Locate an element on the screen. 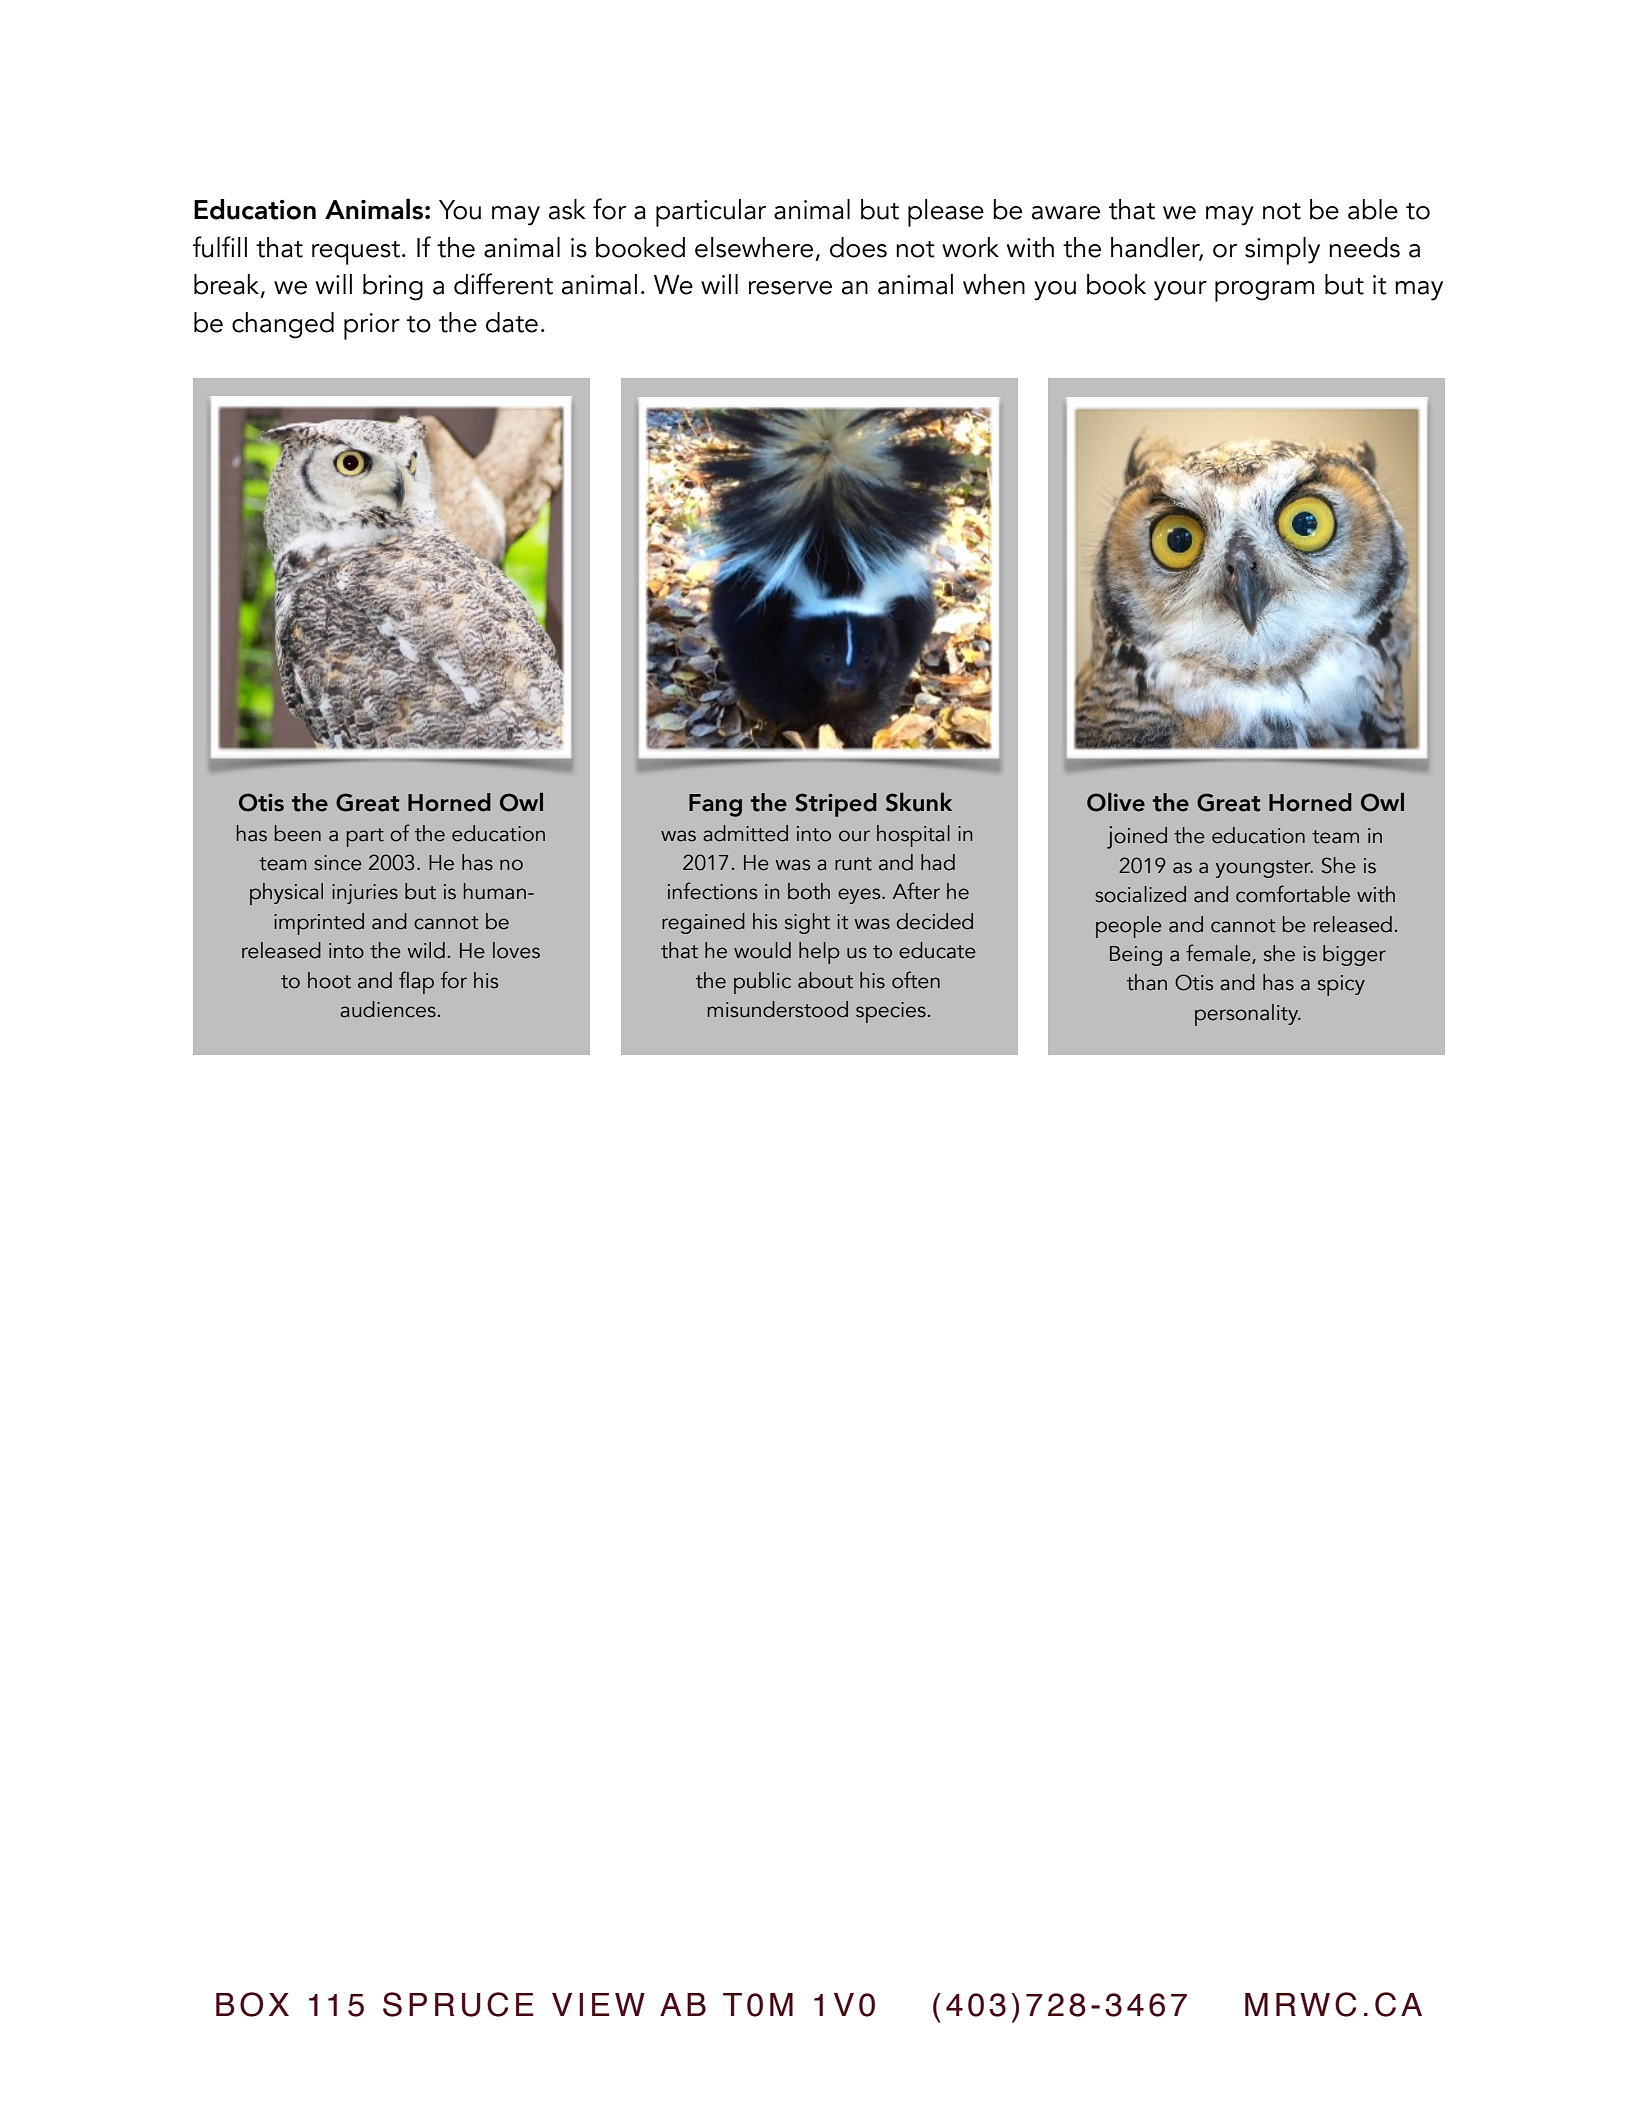 This screenshot has height=2120, width=1638. Striped is located at coordinates (836, 805).
